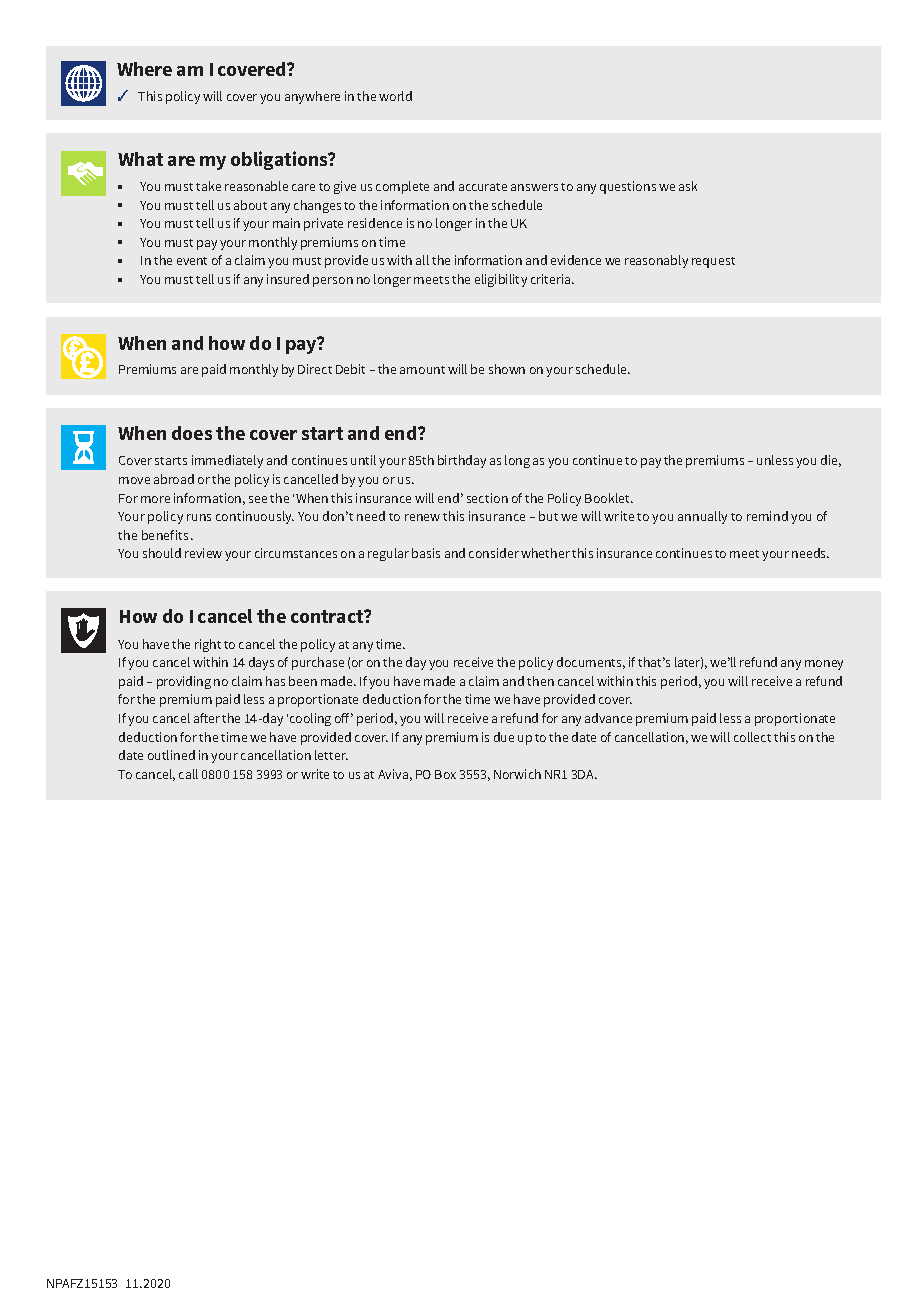 This document has height=1310, width=924. Describe the element at coordinates (713, 262) in the document. I see `request` at that location.
